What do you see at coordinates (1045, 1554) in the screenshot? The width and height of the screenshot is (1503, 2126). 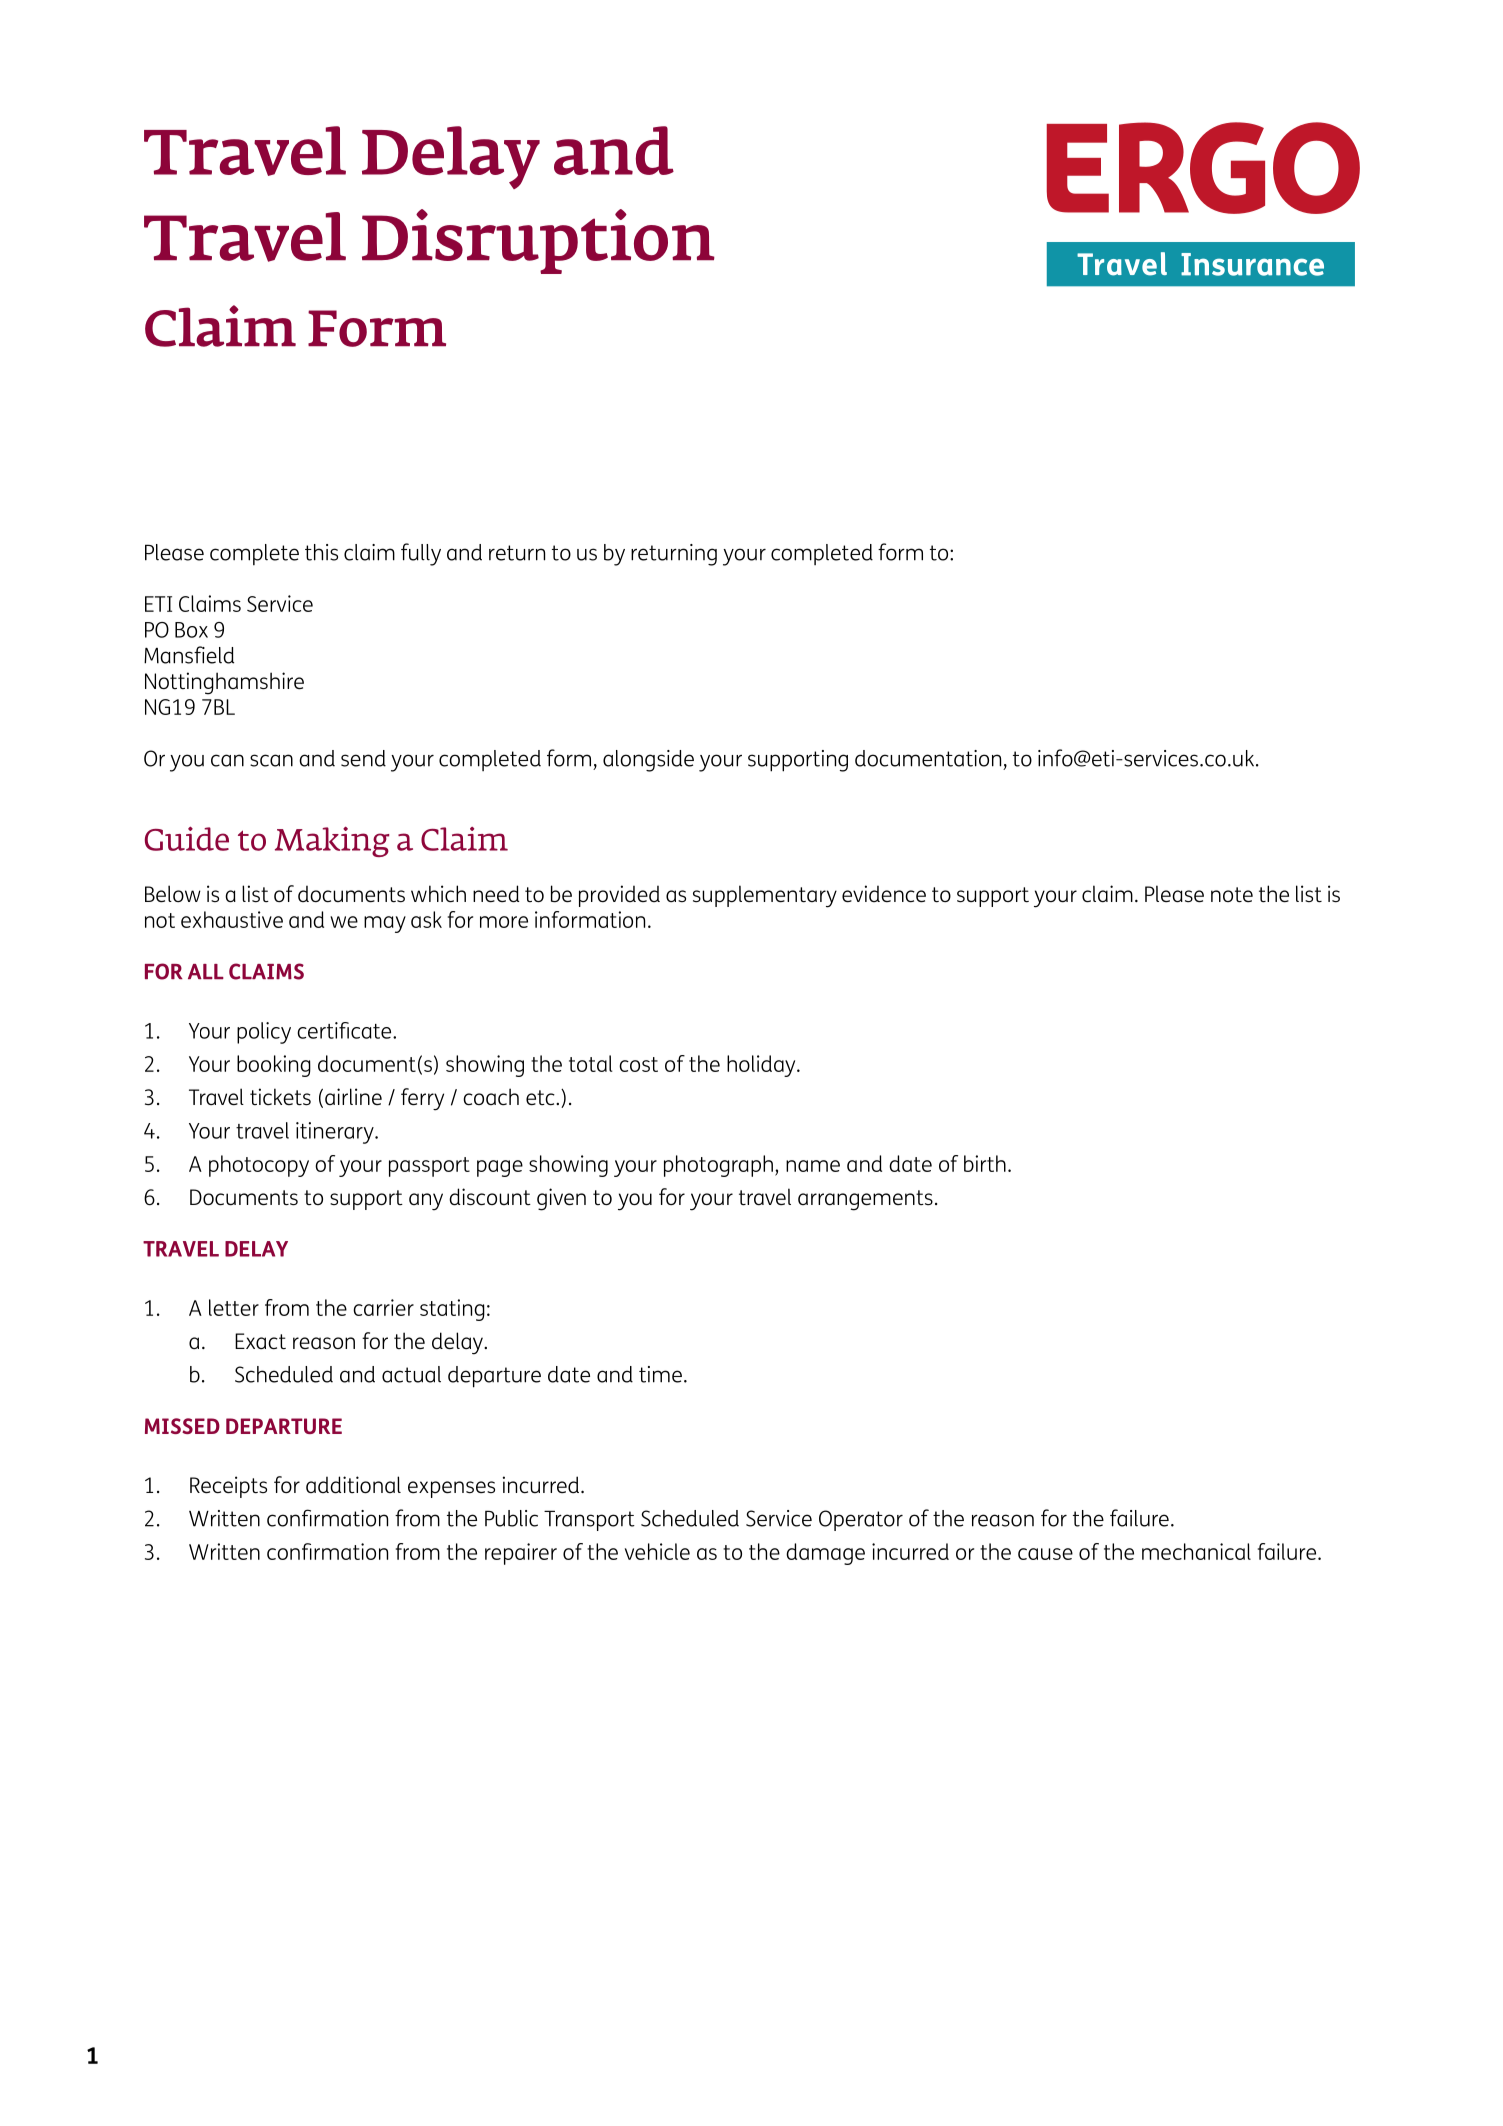 I see `cause` at bounding box center [1045, 1554].
